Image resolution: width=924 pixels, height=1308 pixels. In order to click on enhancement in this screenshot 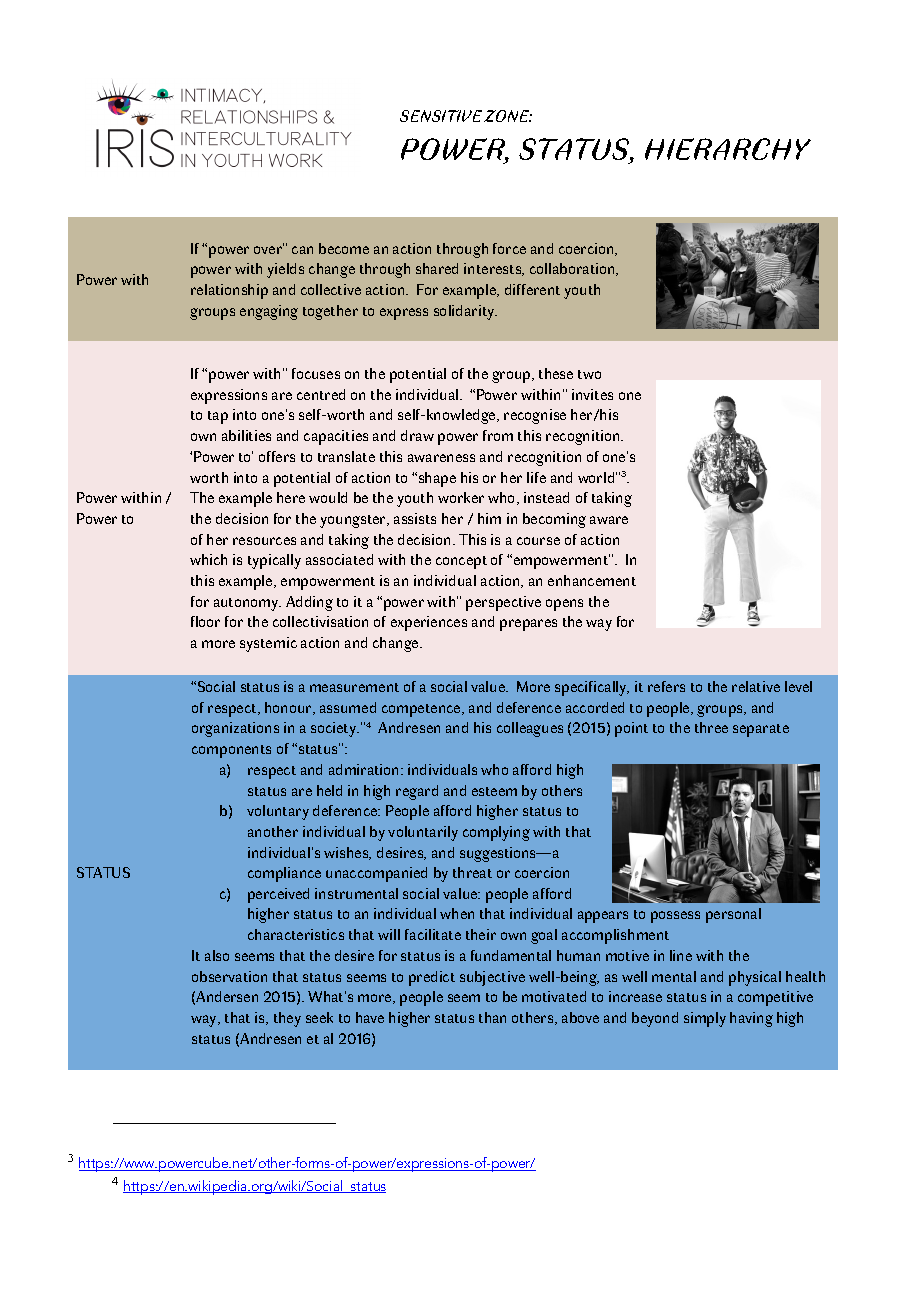, I will do `click(592, 580)`.
